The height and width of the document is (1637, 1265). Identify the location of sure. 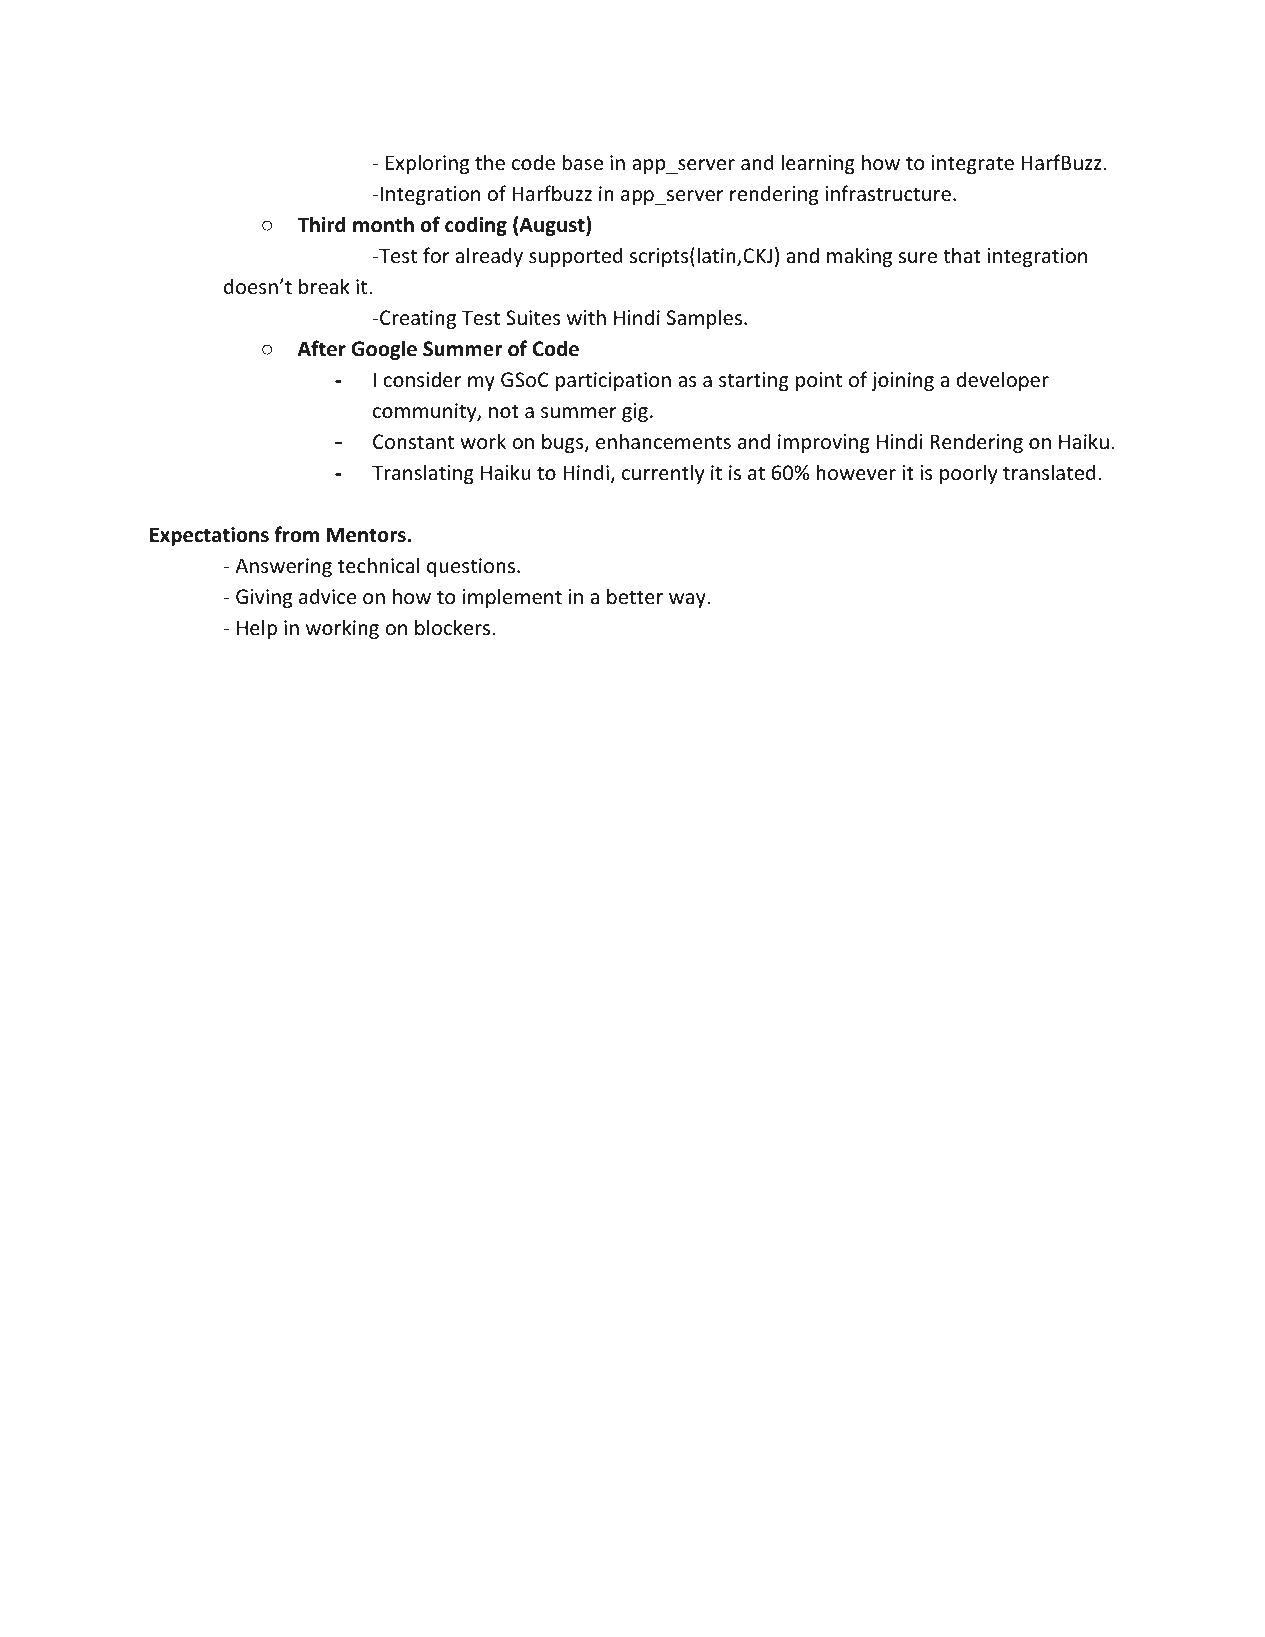
(918, 258).
